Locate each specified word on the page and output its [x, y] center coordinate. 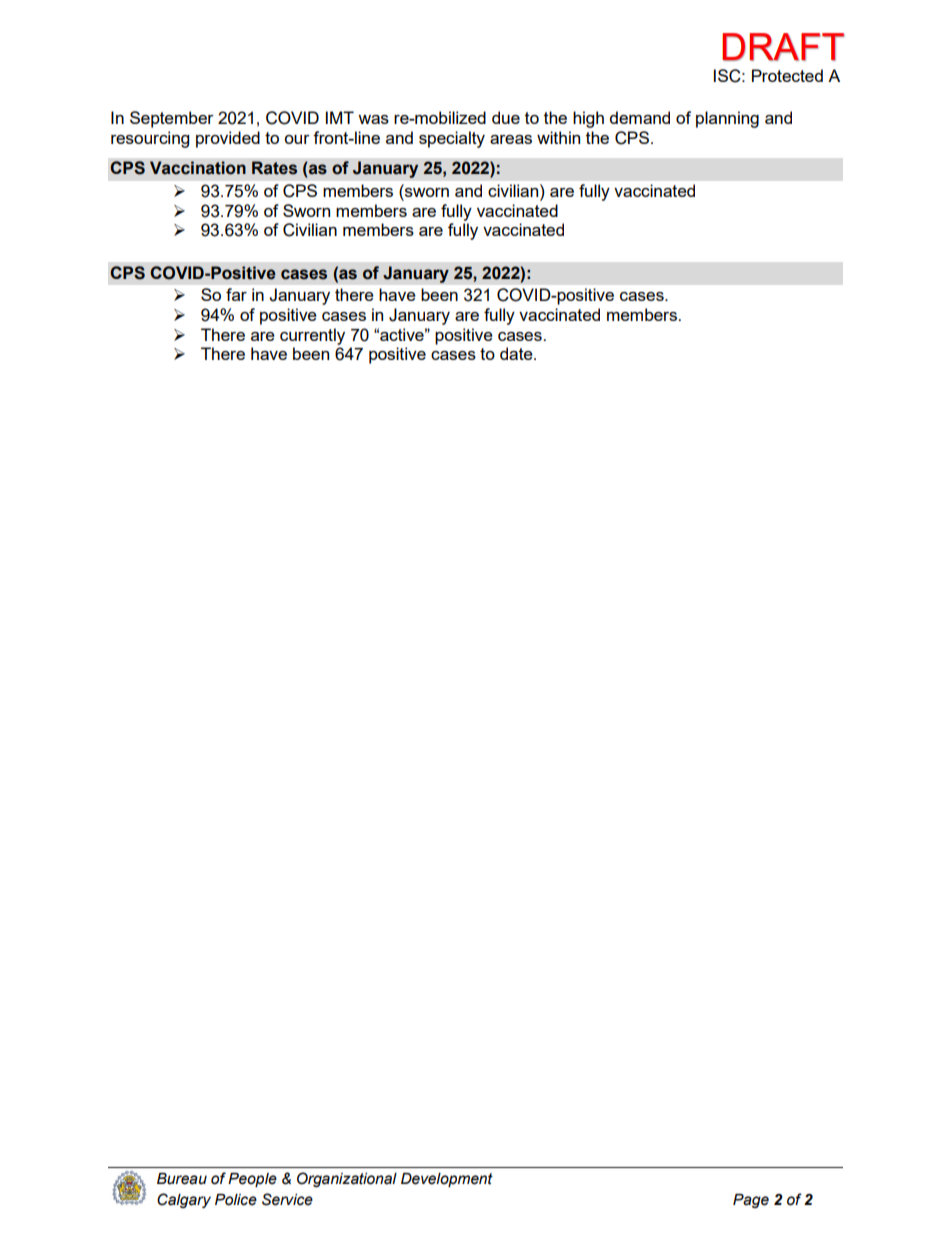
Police [236, 1200]
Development [447, 1180]
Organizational [347, 1179]
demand [640, 117]
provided [228, 139]
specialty [452, 139]
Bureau [182, 1179]
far [236, 294]
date [517, 353]
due [506, 117]
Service [287, 1199]
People [252, 1180]
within [558, 137]
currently [312, 336]
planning [727, 119]
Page [751, 1201]
